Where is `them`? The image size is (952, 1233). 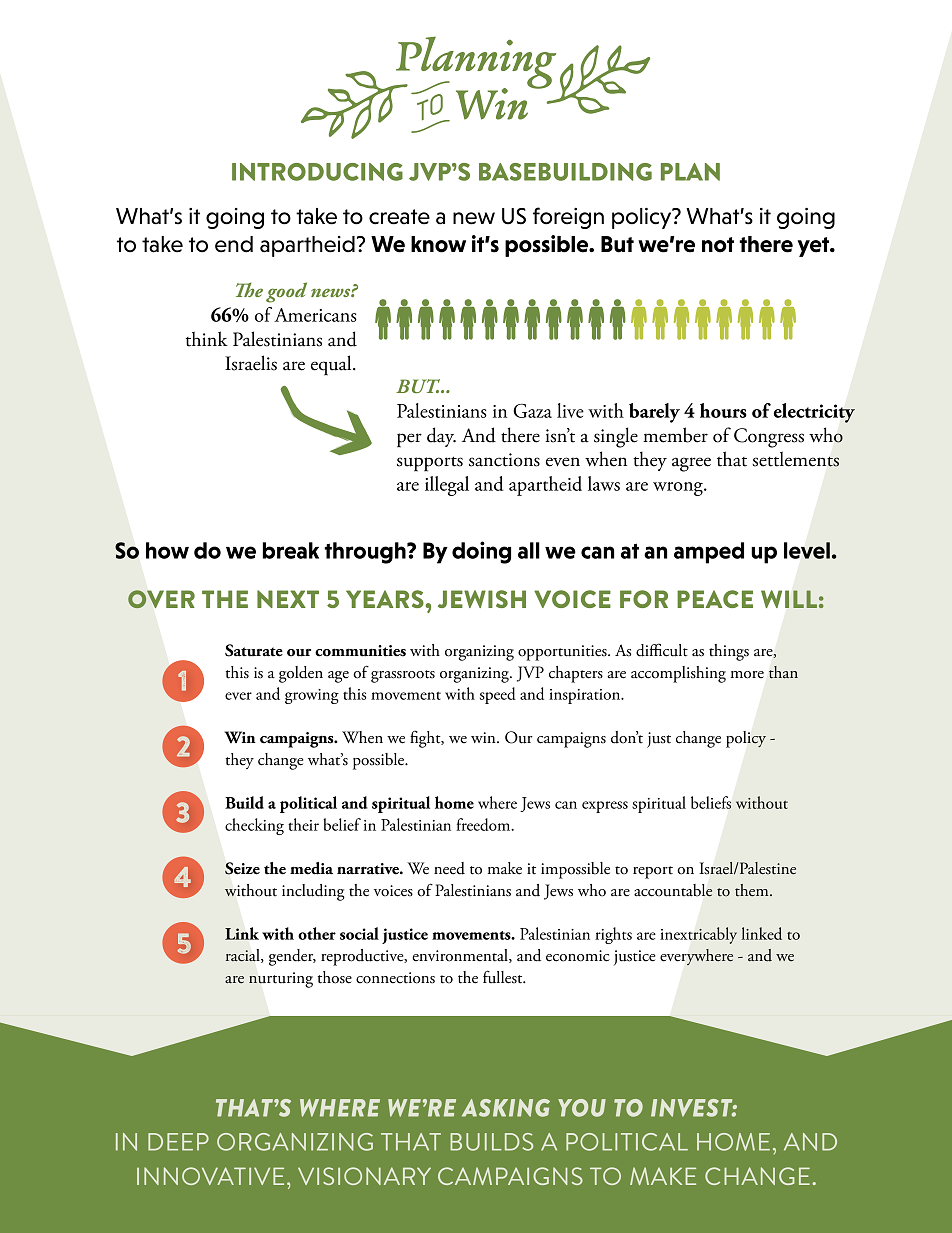
them is located at coordinates (753, 890).
